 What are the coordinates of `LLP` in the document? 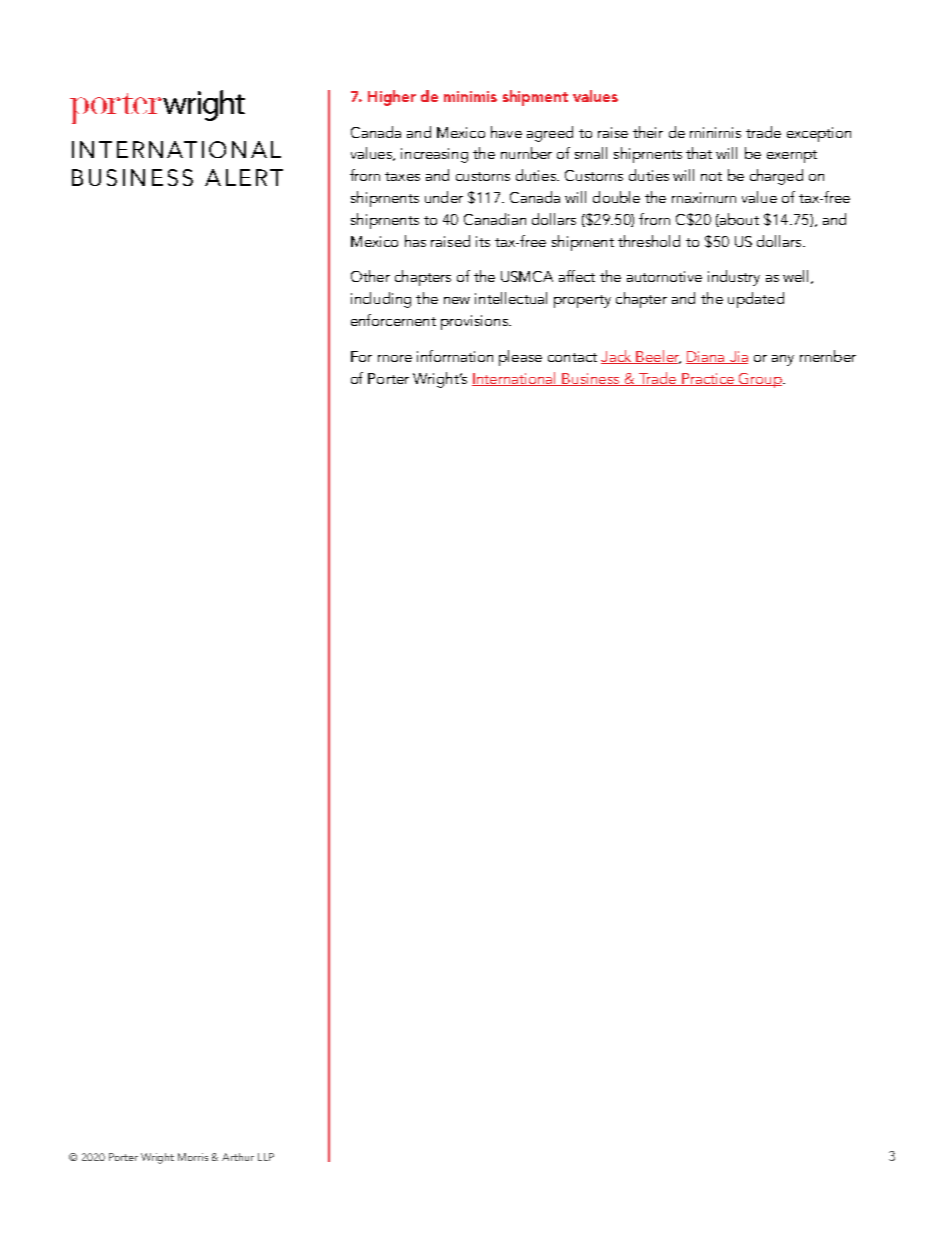 It's located at (266, 1157).
